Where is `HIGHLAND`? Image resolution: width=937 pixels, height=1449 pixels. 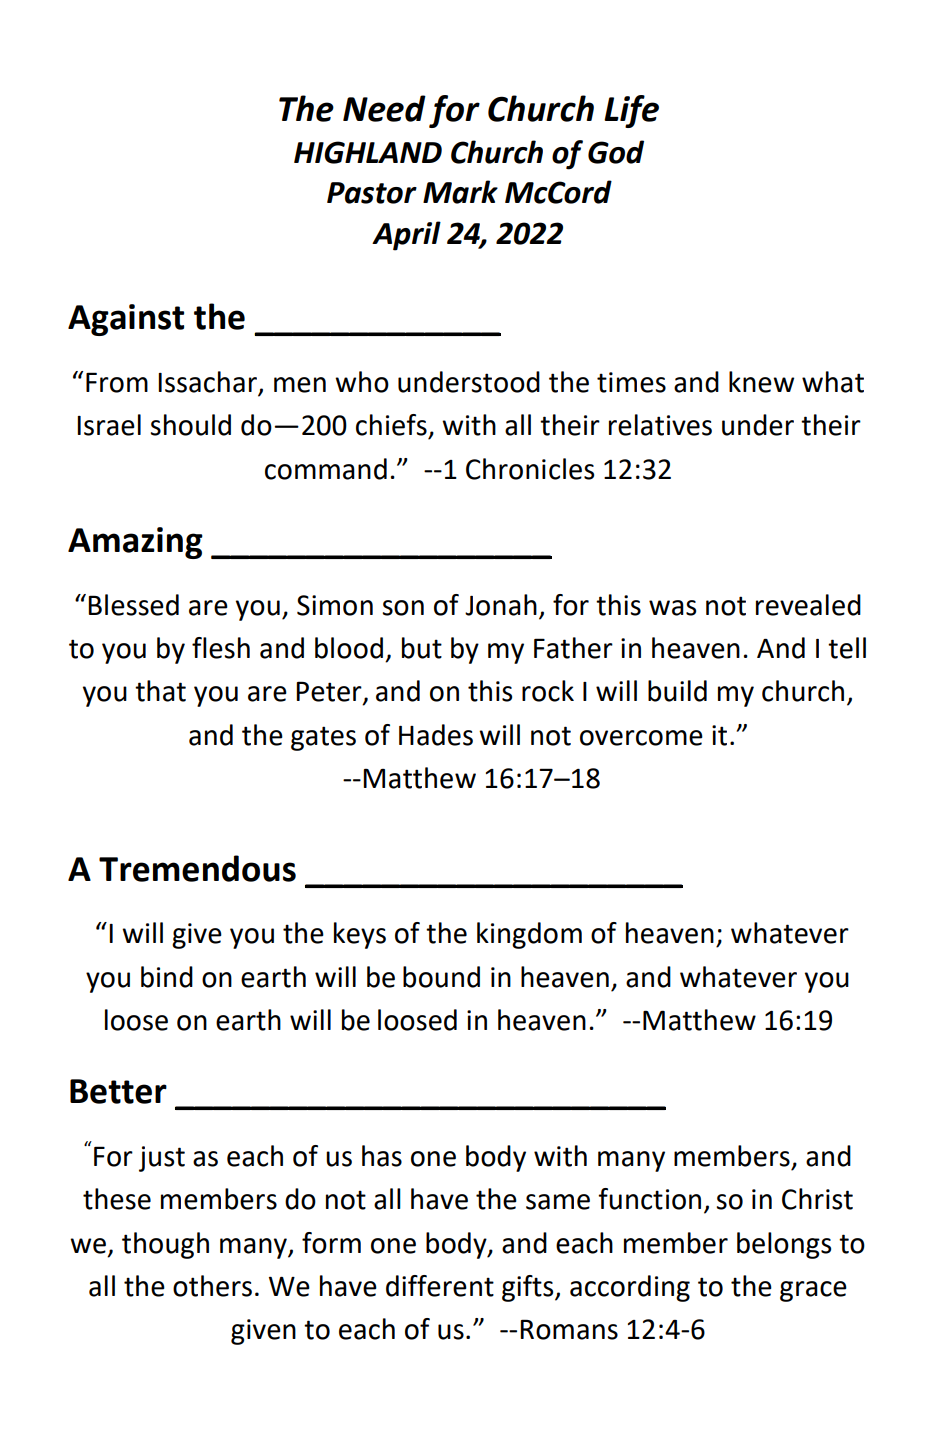 HIGHLAND is located at coordinates (368, 152).
